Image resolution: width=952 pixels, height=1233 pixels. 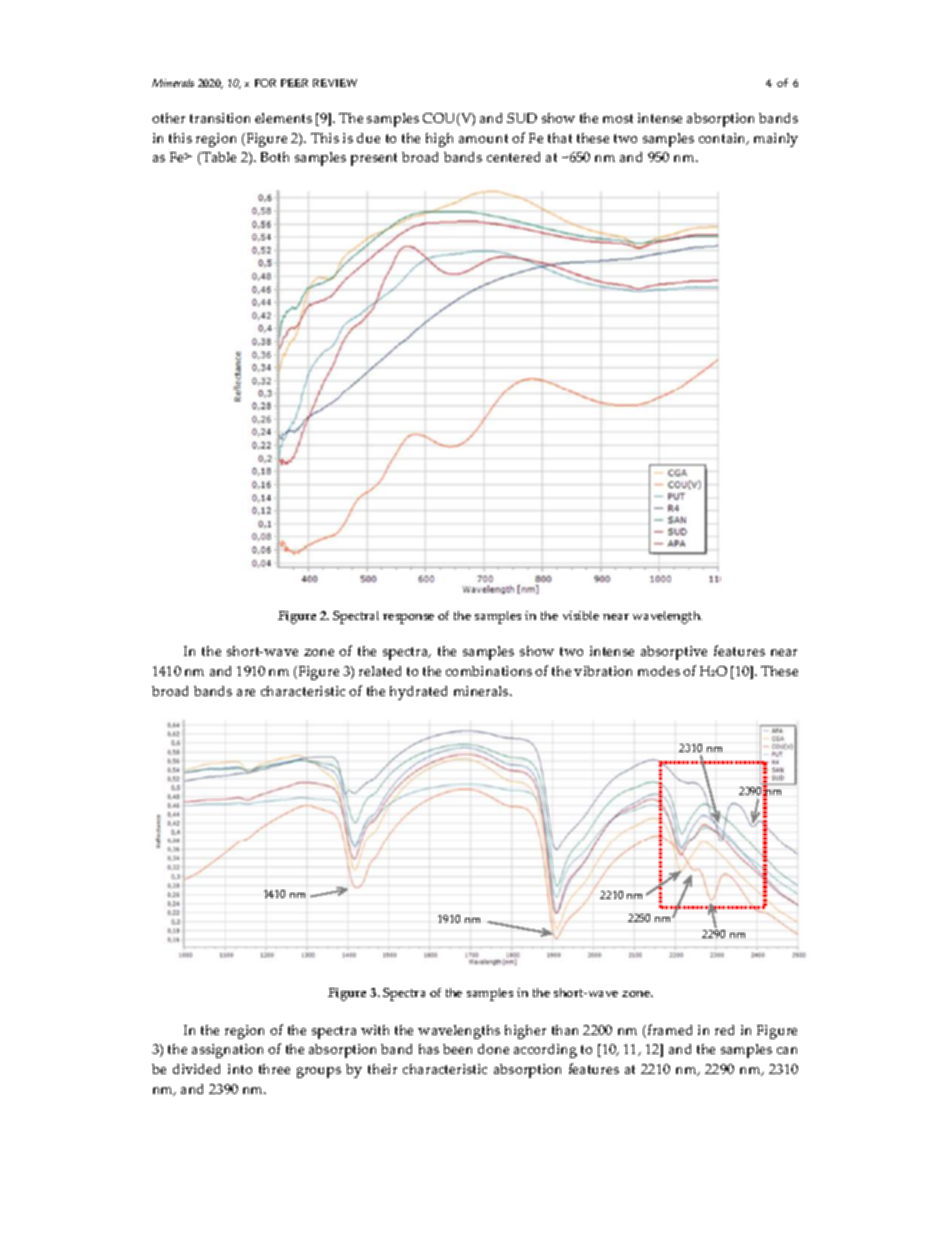 I want to click on contain, so click(x=724, y=139).
